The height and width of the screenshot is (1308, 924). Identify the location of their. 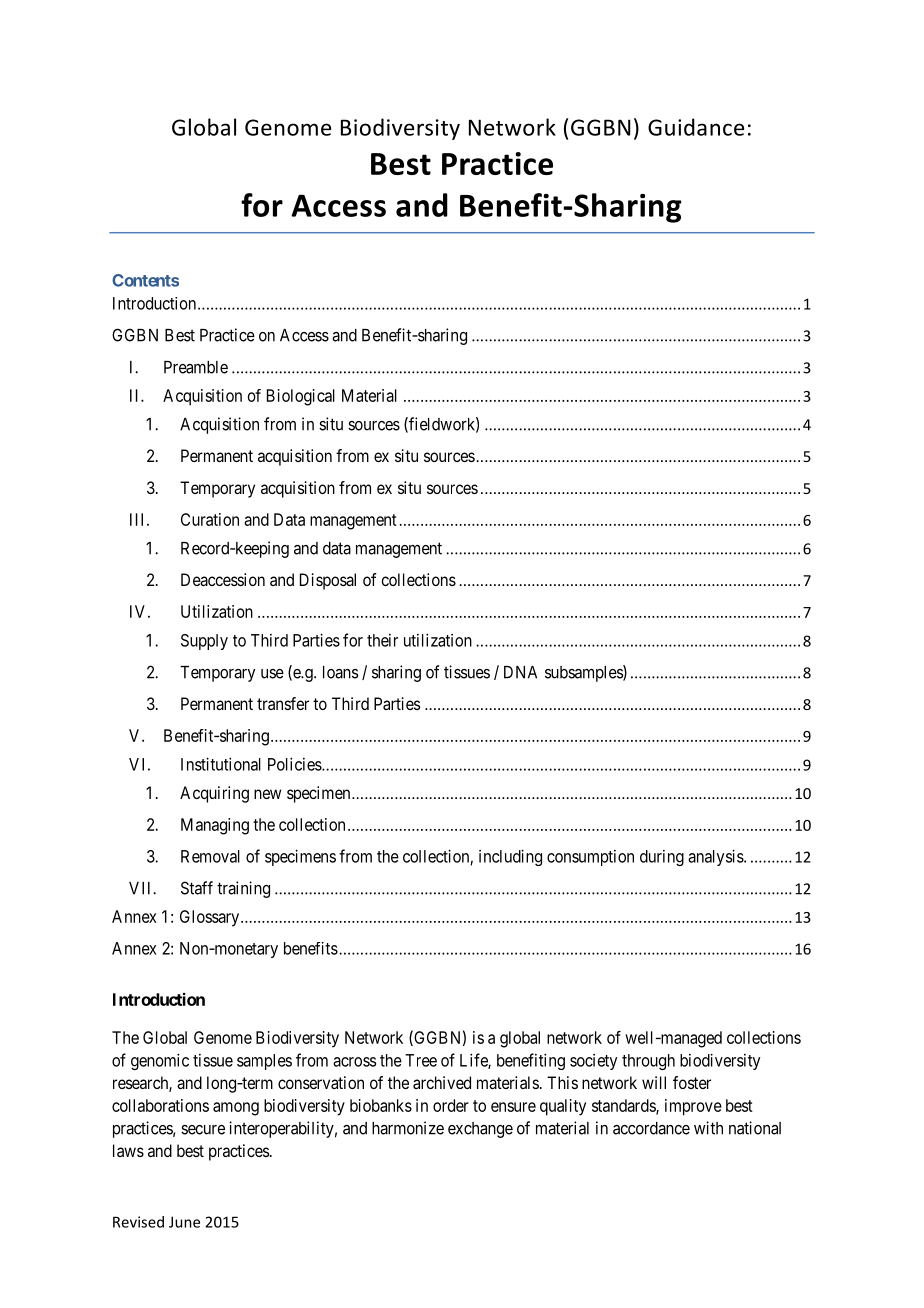
(382, 640).
